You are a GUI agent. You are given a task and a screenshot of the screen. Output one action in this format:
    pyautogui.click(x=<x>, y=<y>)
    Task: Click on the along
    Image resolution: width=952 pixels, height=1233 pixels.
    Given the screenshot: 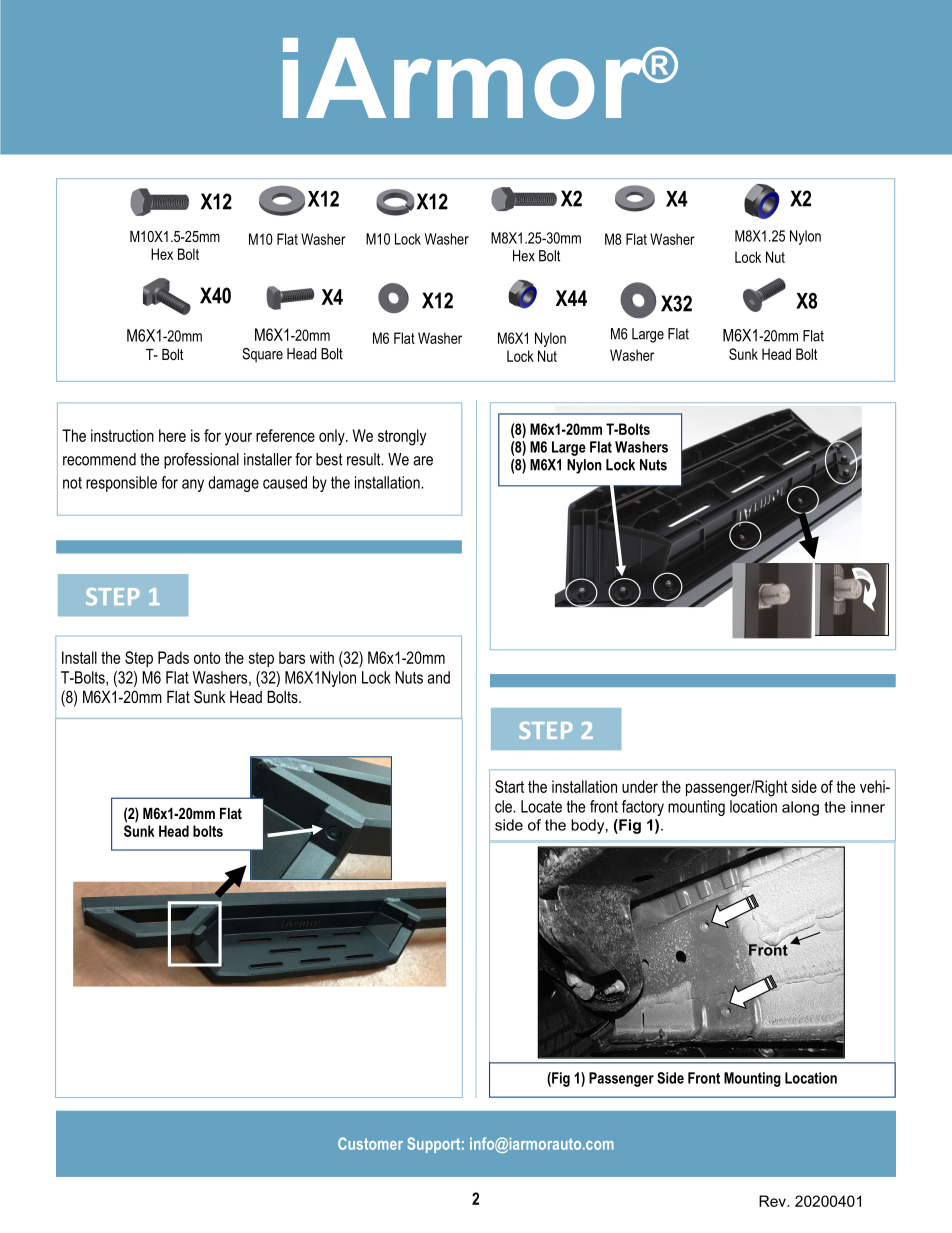 What is the action you would take?
    pyautogui.click(x=800, y=808)
